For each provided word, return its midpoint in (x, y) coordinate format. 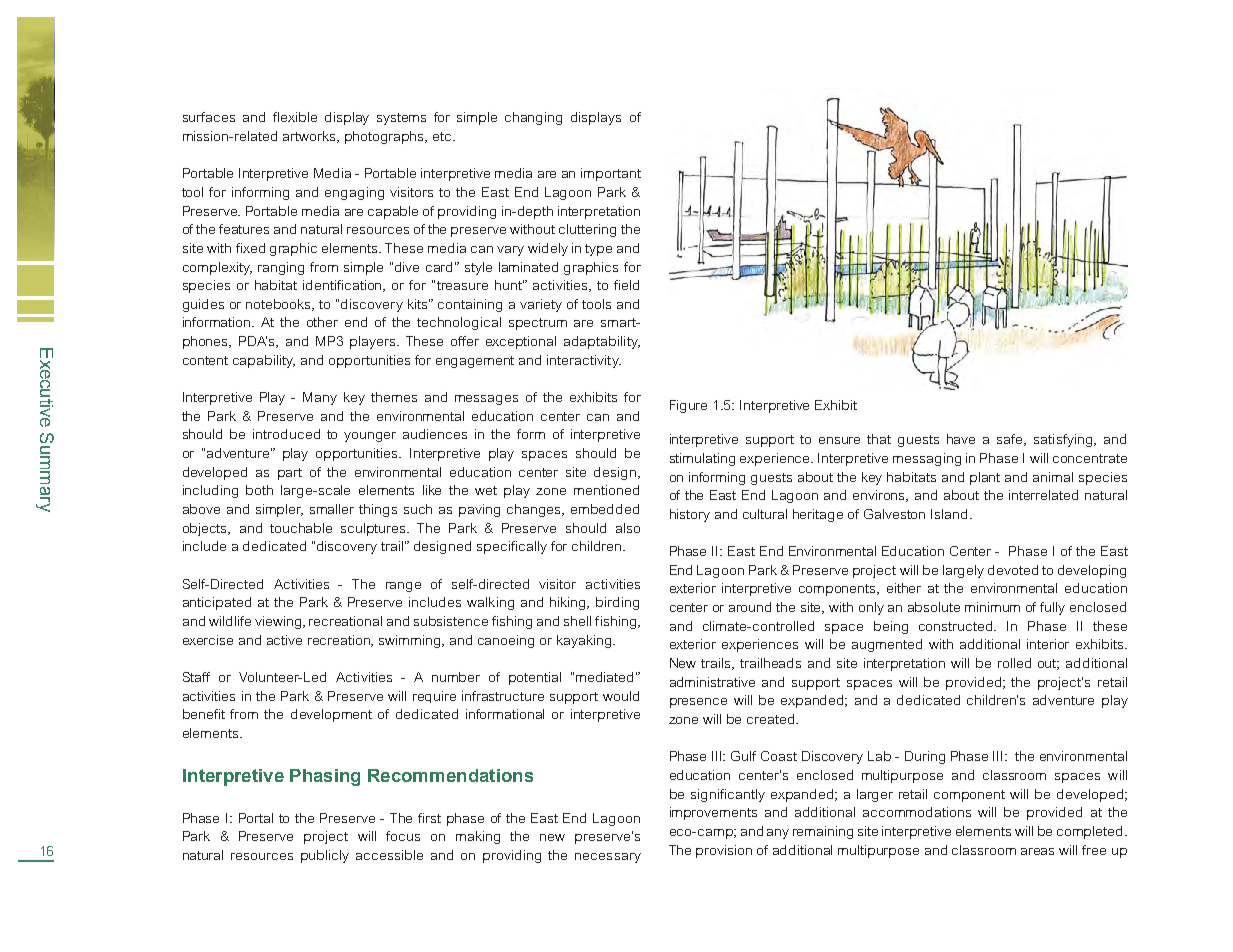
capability (264, 361)
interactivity (584, 361)
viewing (279, 622)
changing (533, 118)
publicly (325, 856)
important (611, 174)
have (961, 439)
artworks (311, 137)
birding (617, 603)
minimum (992, 607)
